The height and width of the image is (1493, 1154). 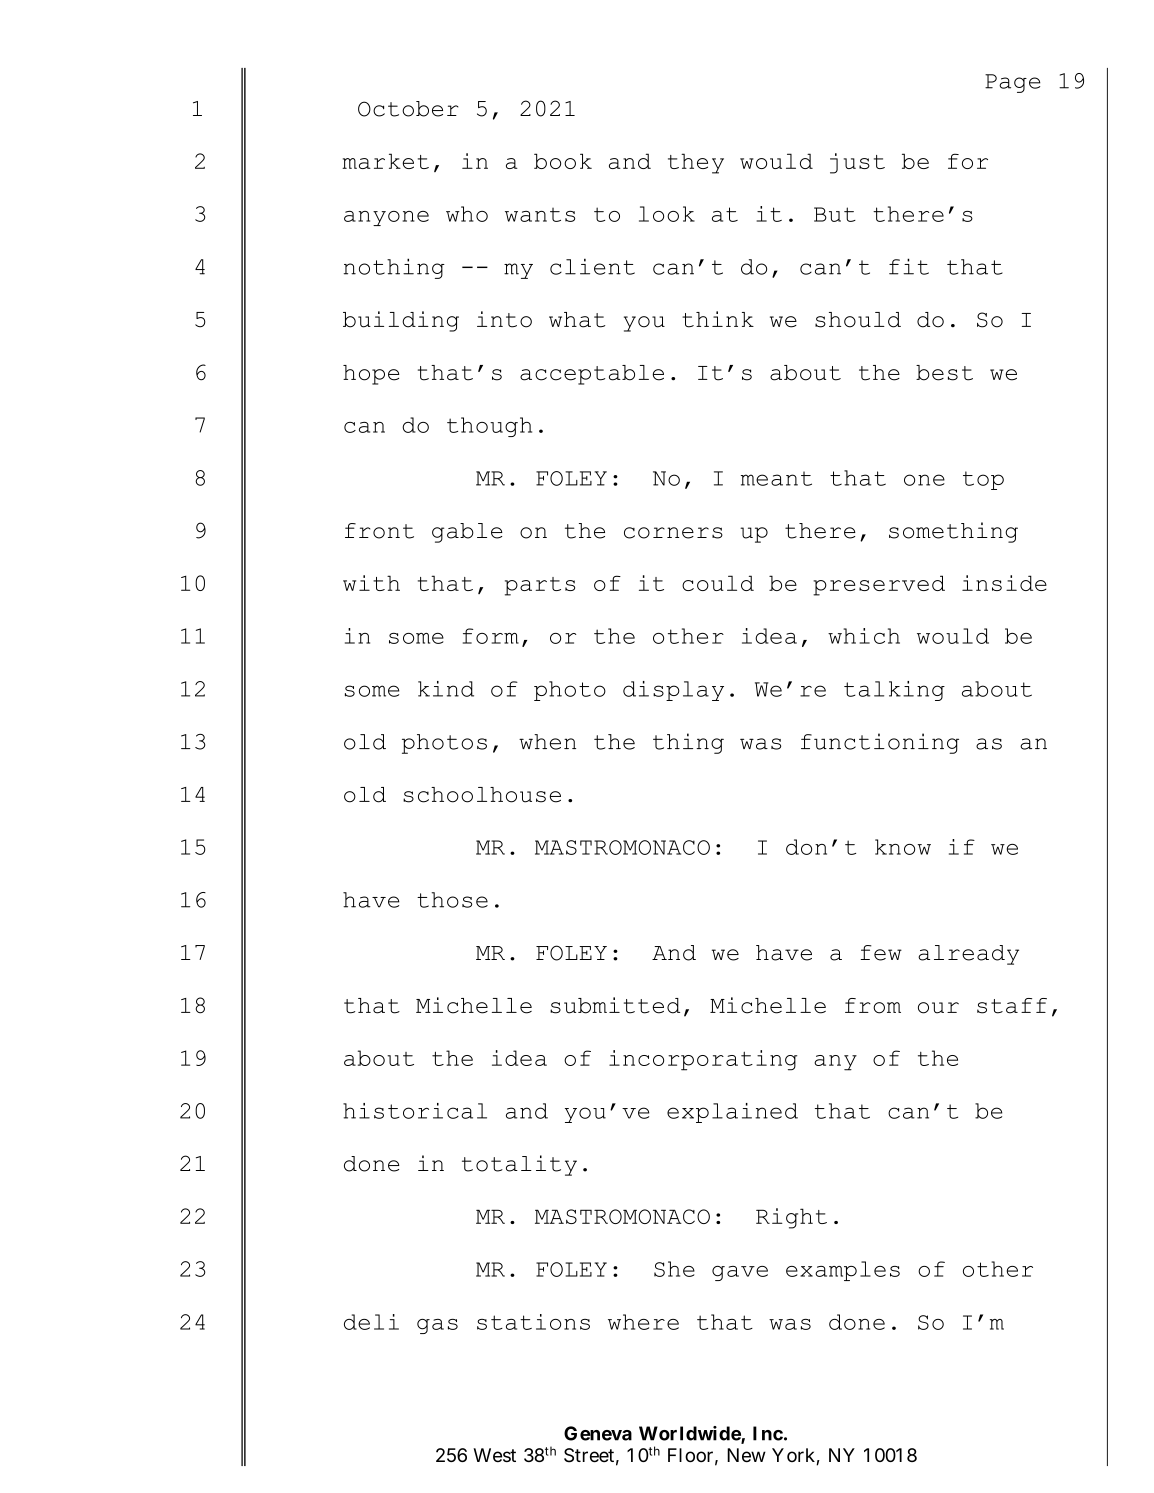 I want to click on Page, so click(x=1013, y=83).
